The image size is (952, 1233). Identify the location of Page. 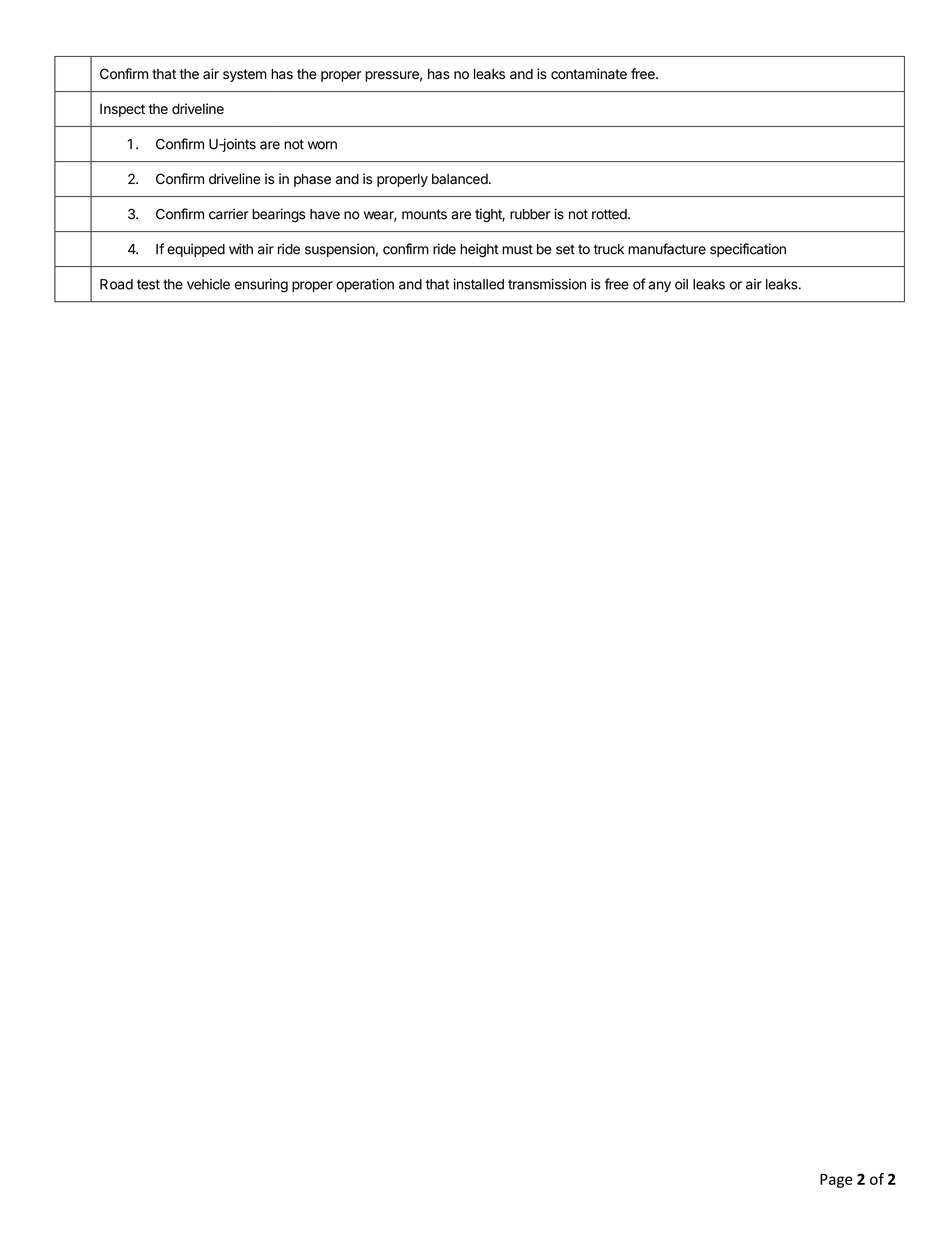
(836, 1181).
